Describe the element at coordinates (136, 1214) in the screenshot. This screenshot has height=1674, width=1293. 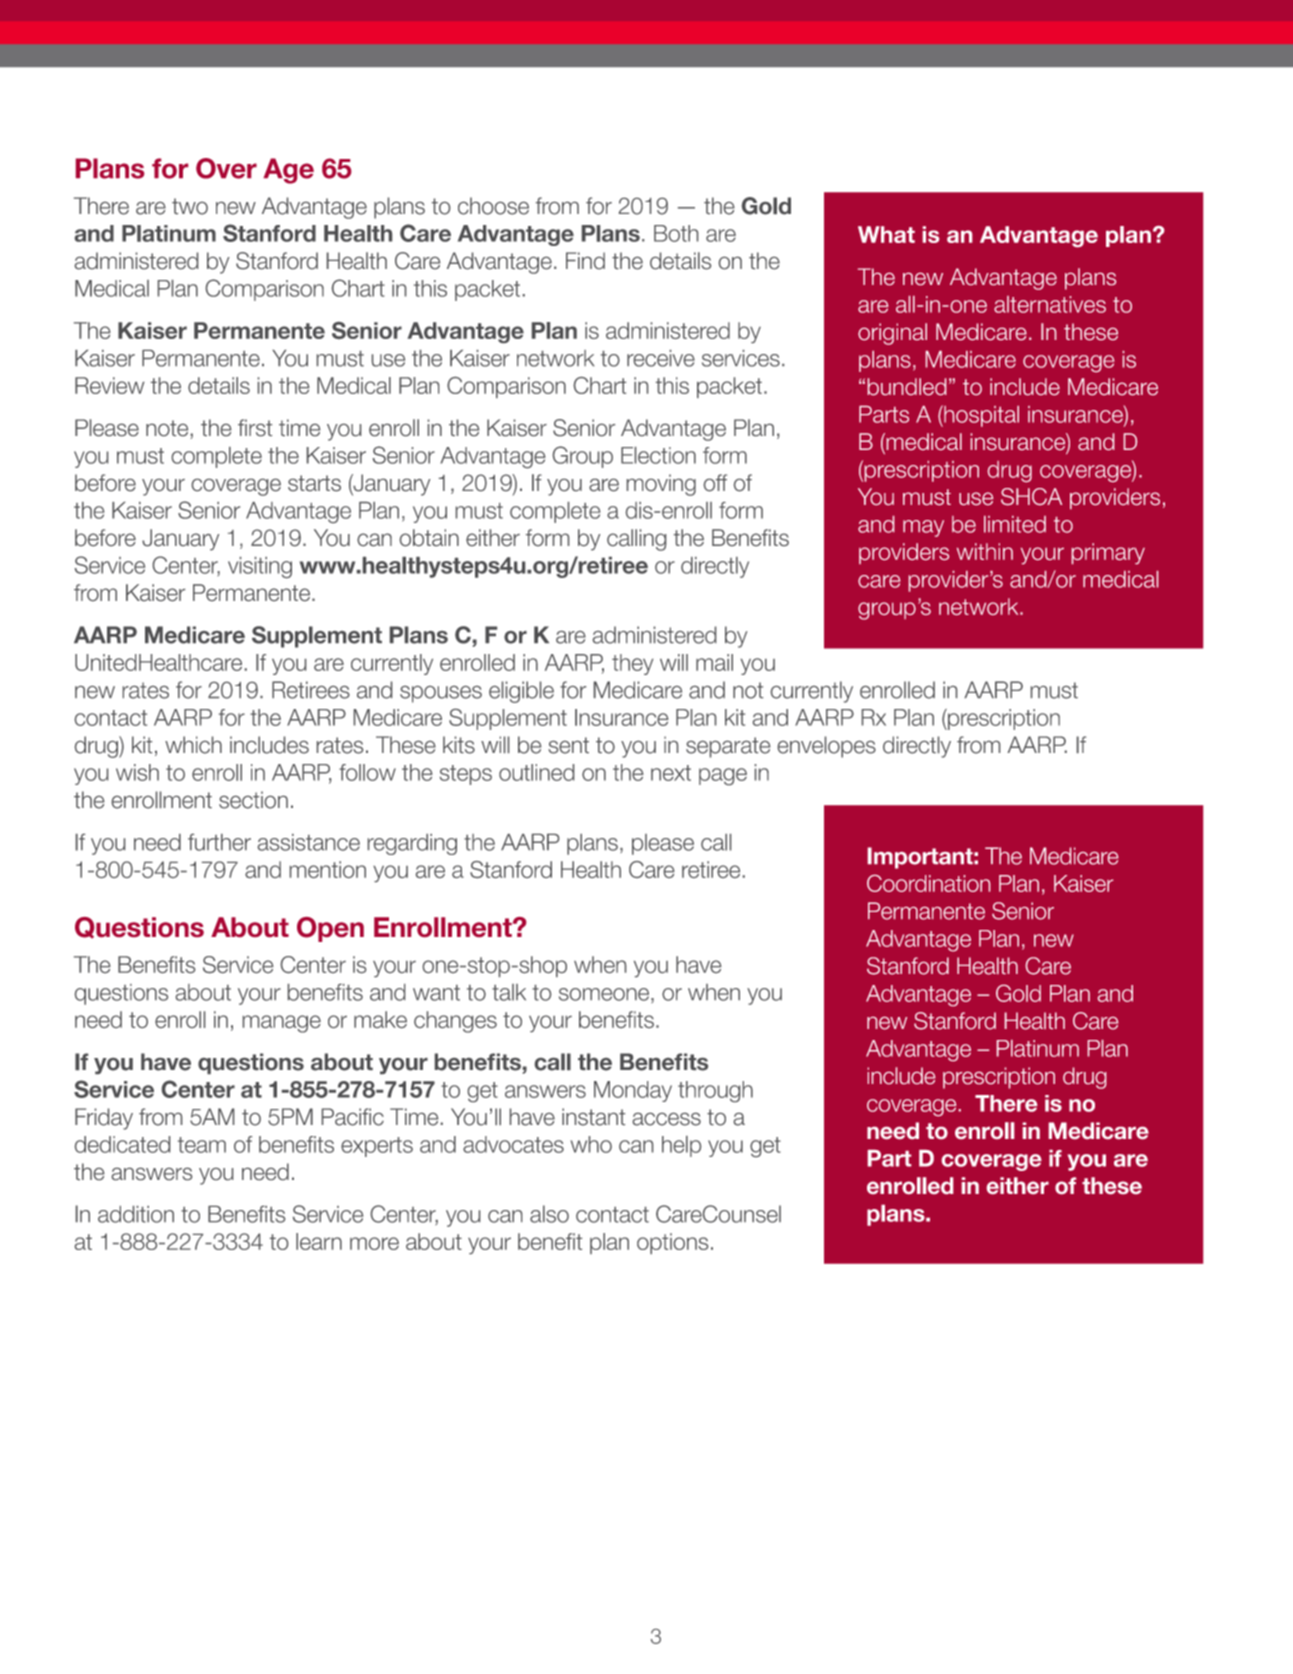
I see `addition` at that location.
